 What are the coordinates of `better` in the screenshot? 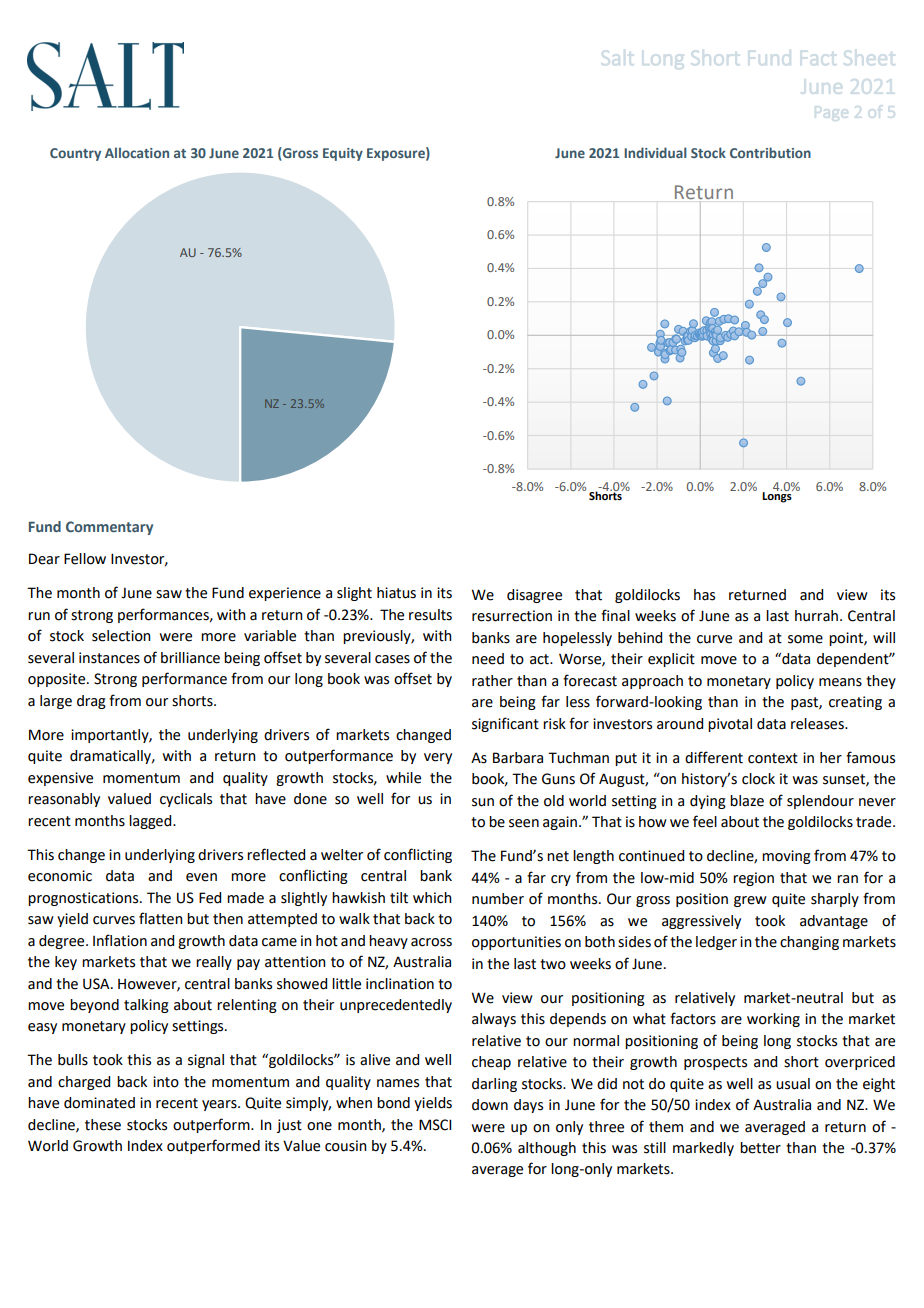 It's located at (760, 1148).
